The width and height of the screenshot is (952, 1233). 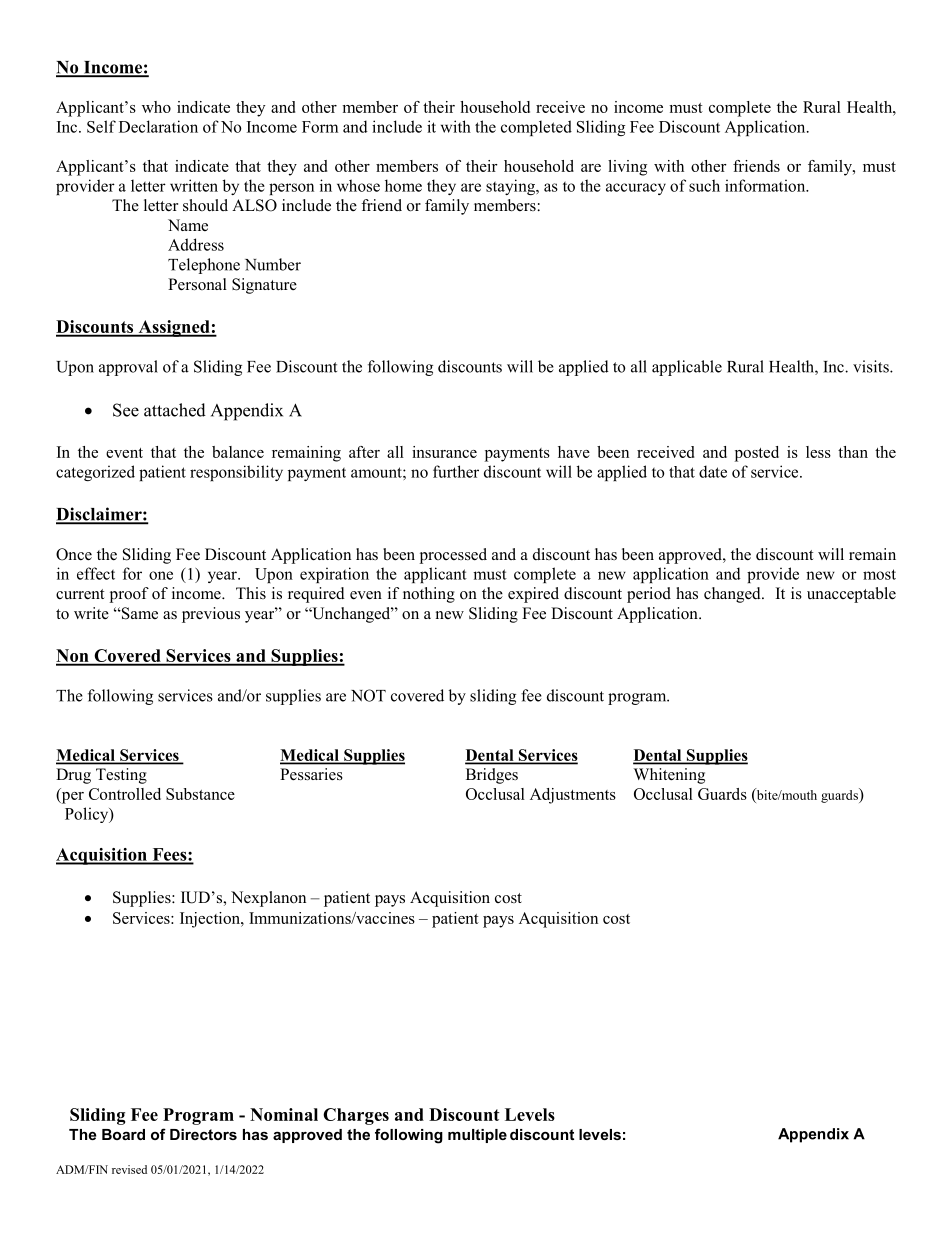 I want to click on Directors, so click(x=203, y=1134).
